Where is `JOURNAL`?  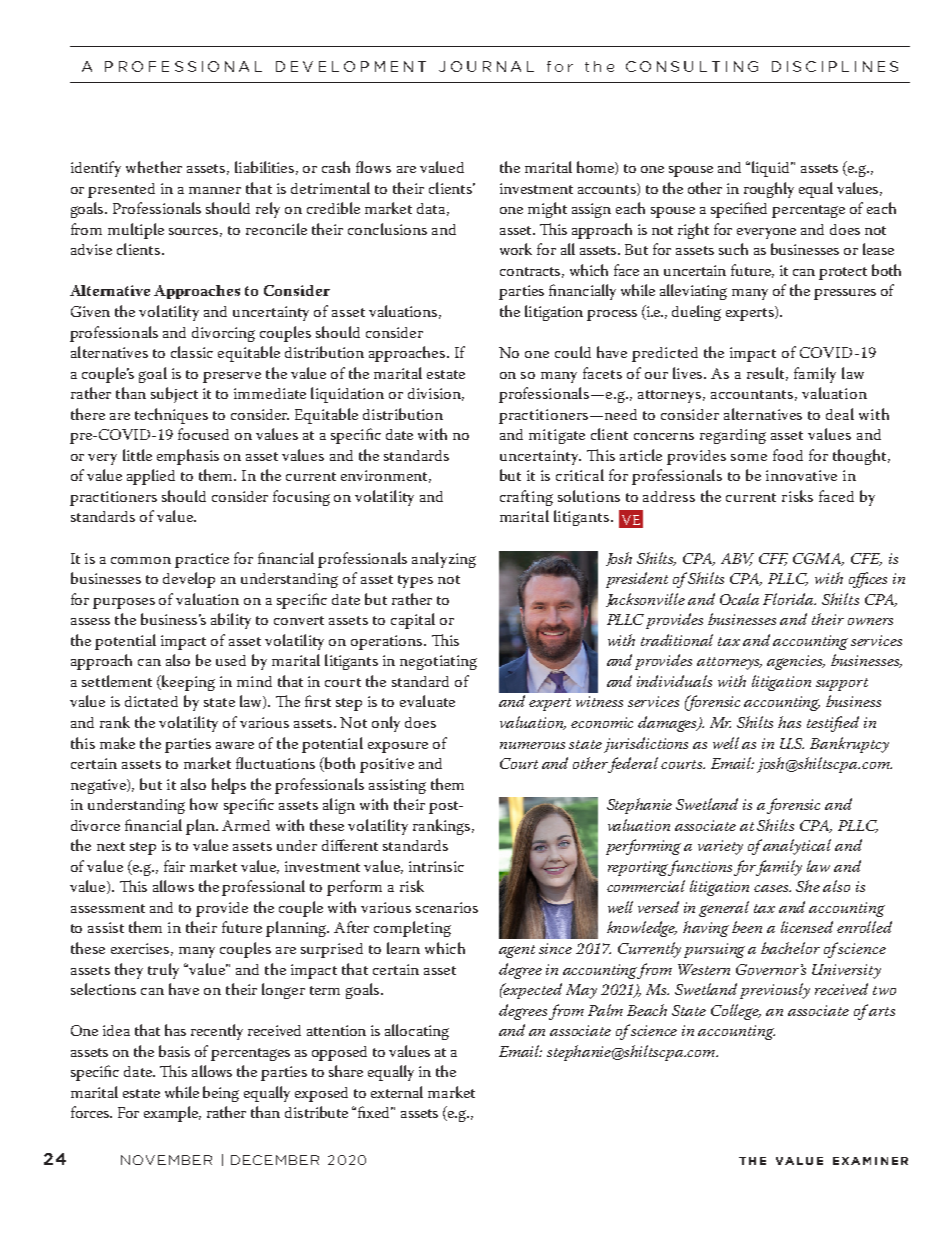
JOURNAL is located at coordinates (486, 66).
